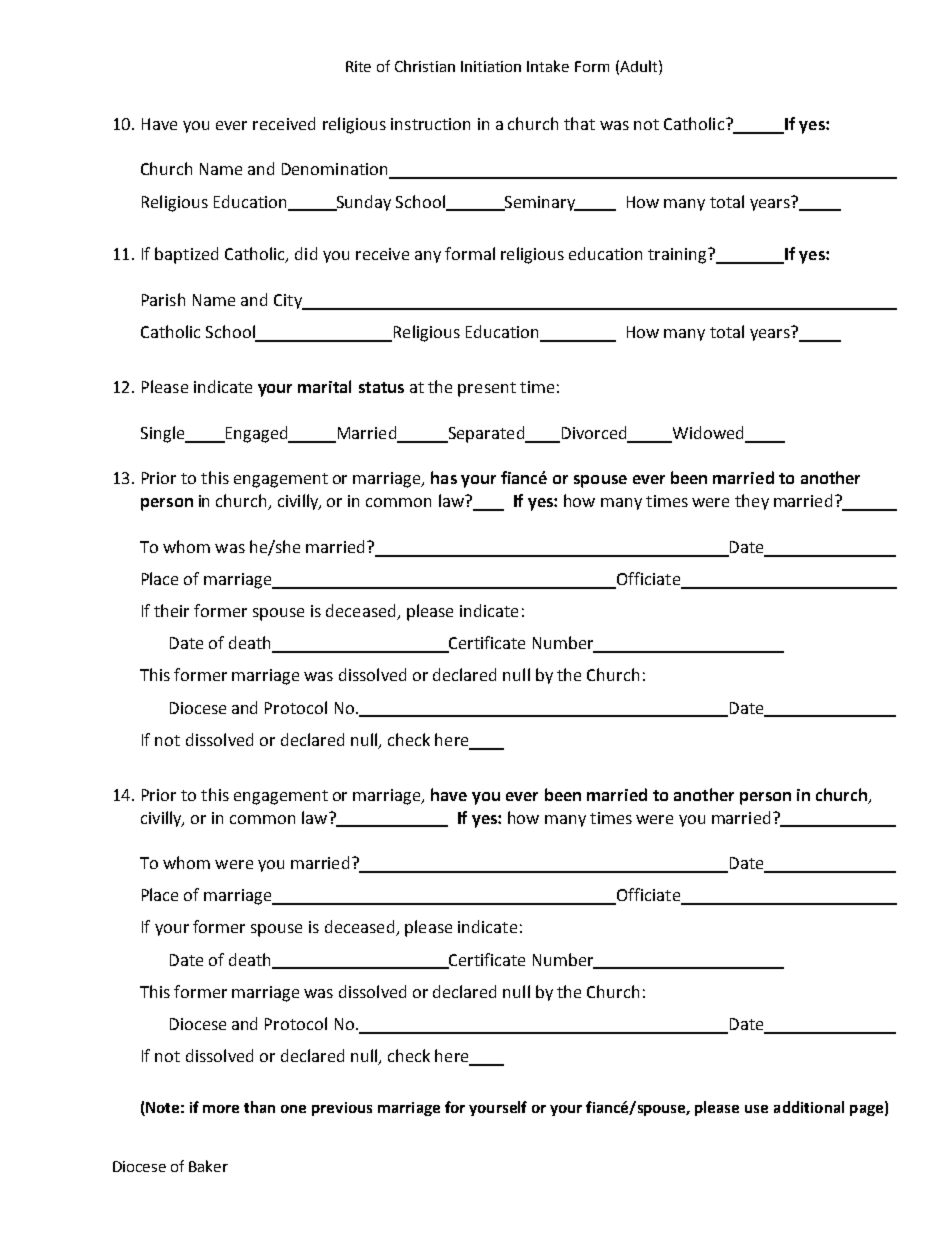  Describe the element at coordinates (752, 502) in the screenshot. I see `they` at that location.
